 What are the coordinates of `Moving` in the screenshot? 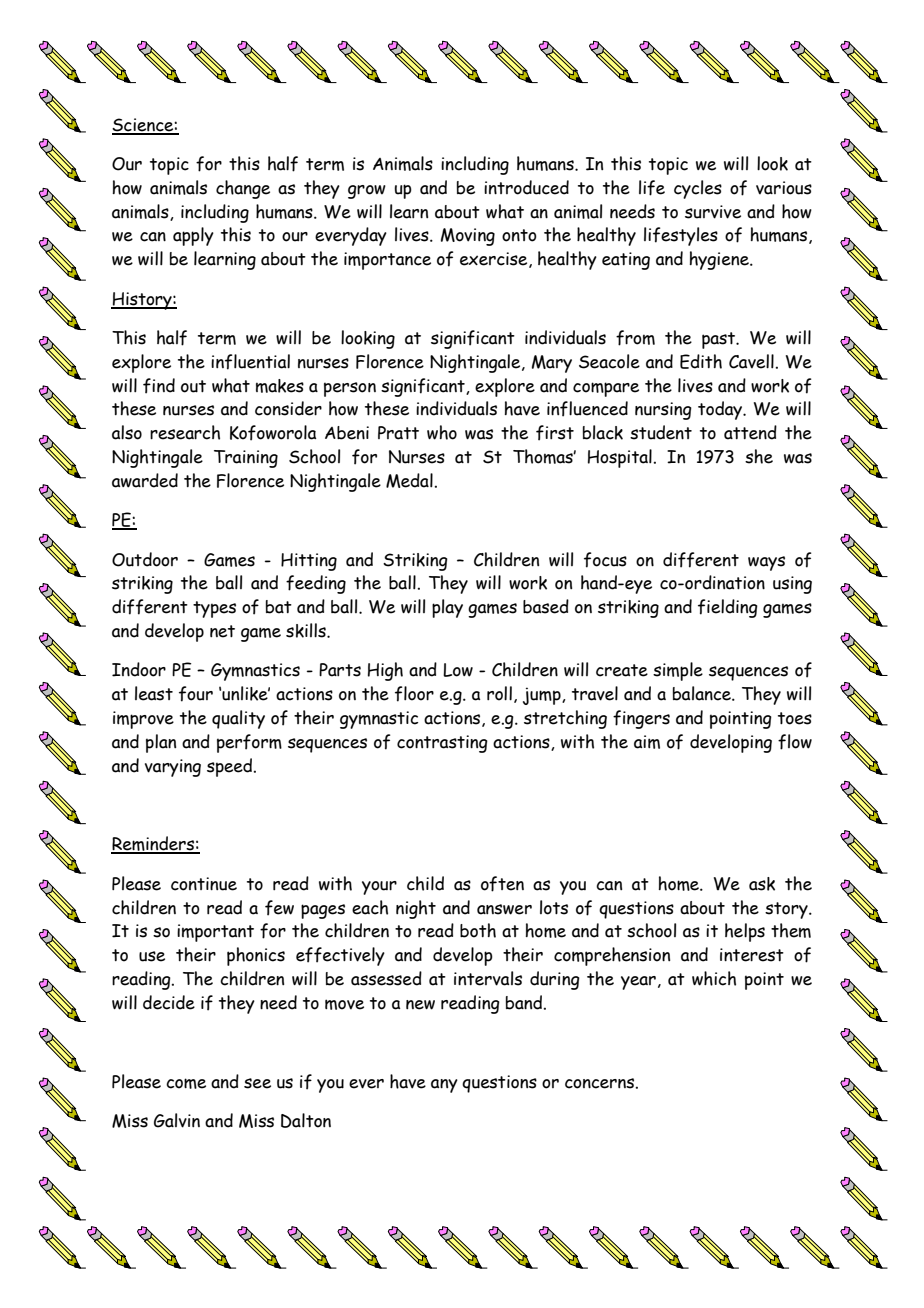 It's located at (468, 237).
